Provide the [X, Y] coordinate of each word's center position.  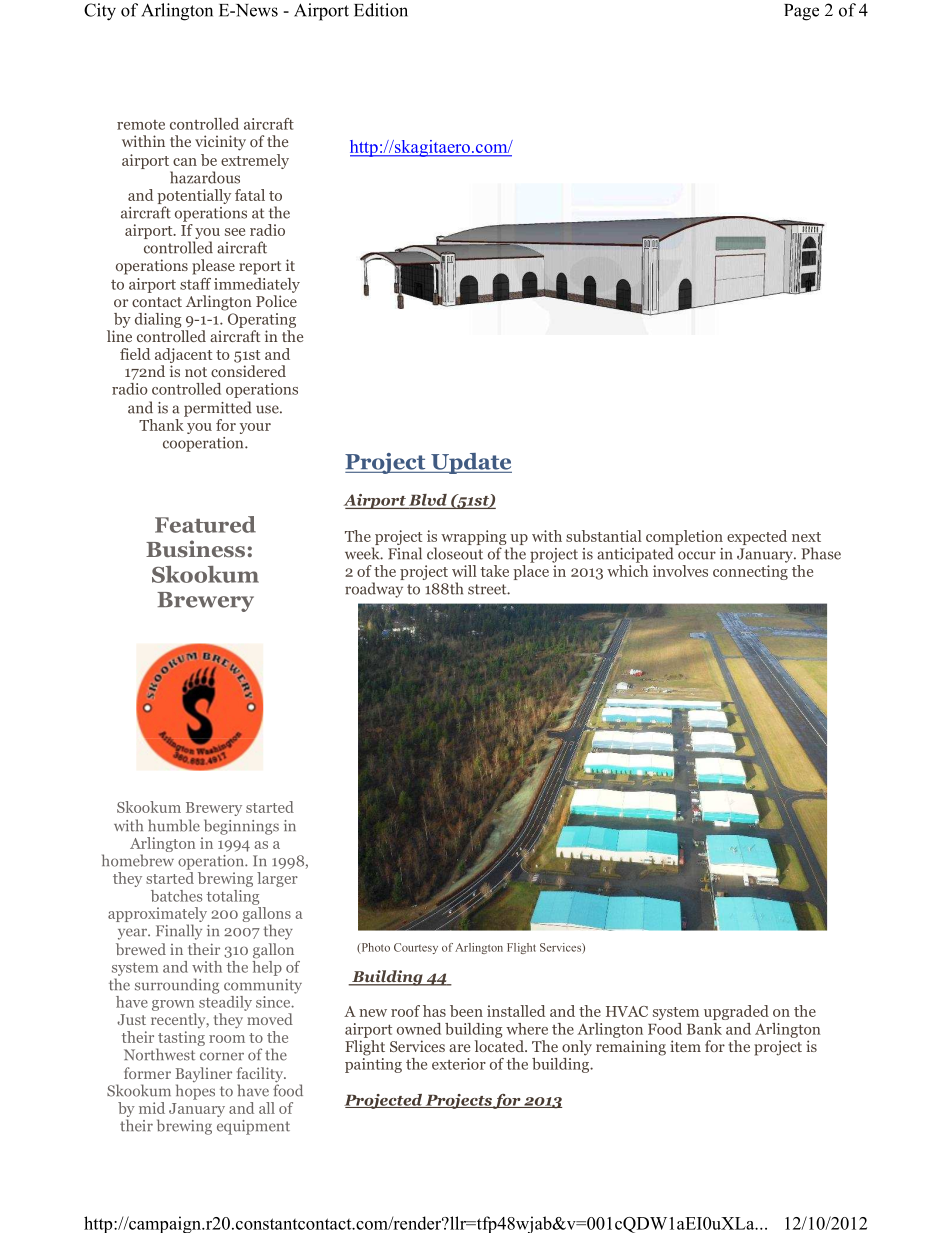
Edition [381, 10]
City [100, 12]
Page [801, 12]
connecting [750, 572]
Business [195, 549]
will [464, 571]
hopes [195, 1092]
